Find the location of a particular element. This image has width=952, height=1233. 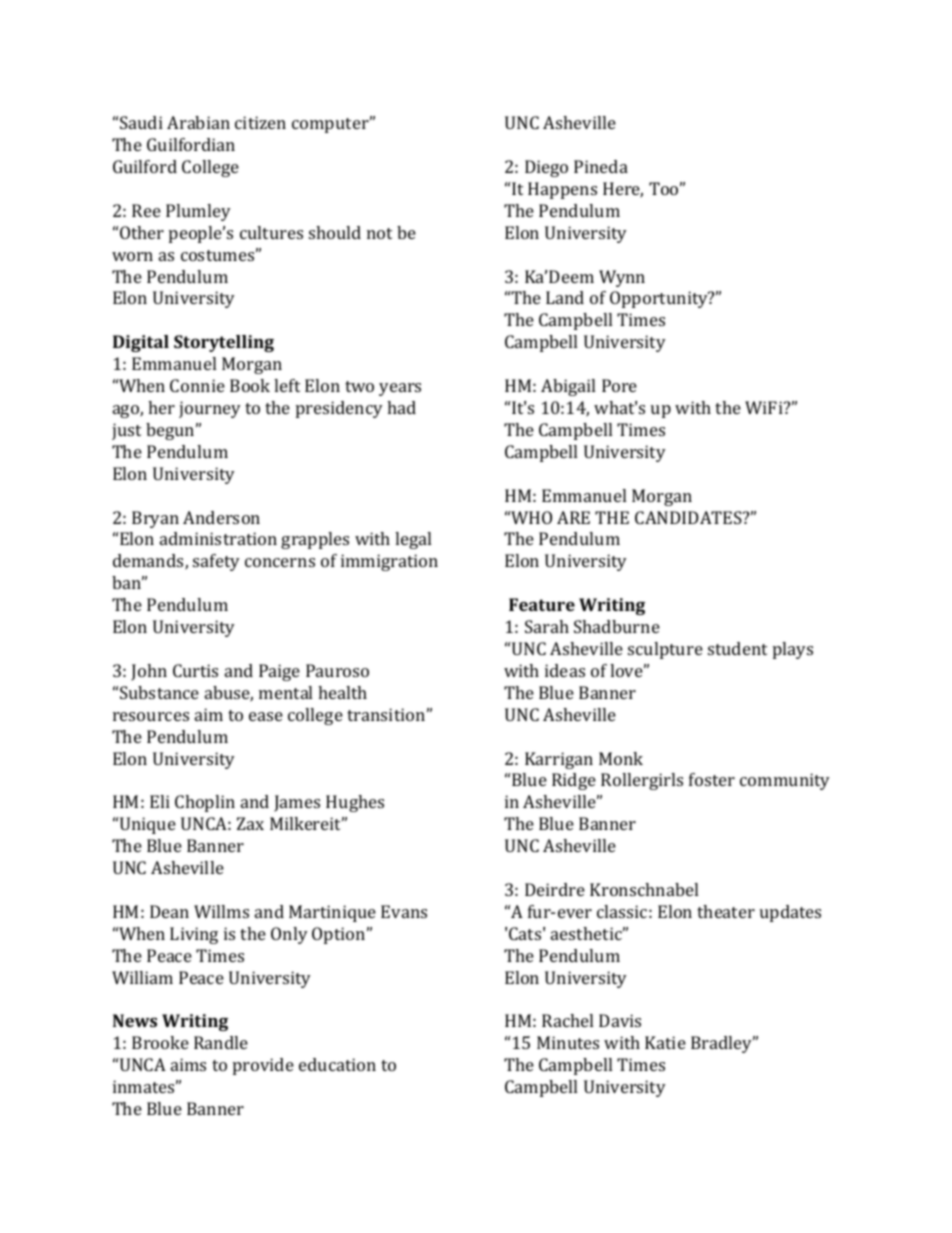

foster is located at coordinates (712, 779).
